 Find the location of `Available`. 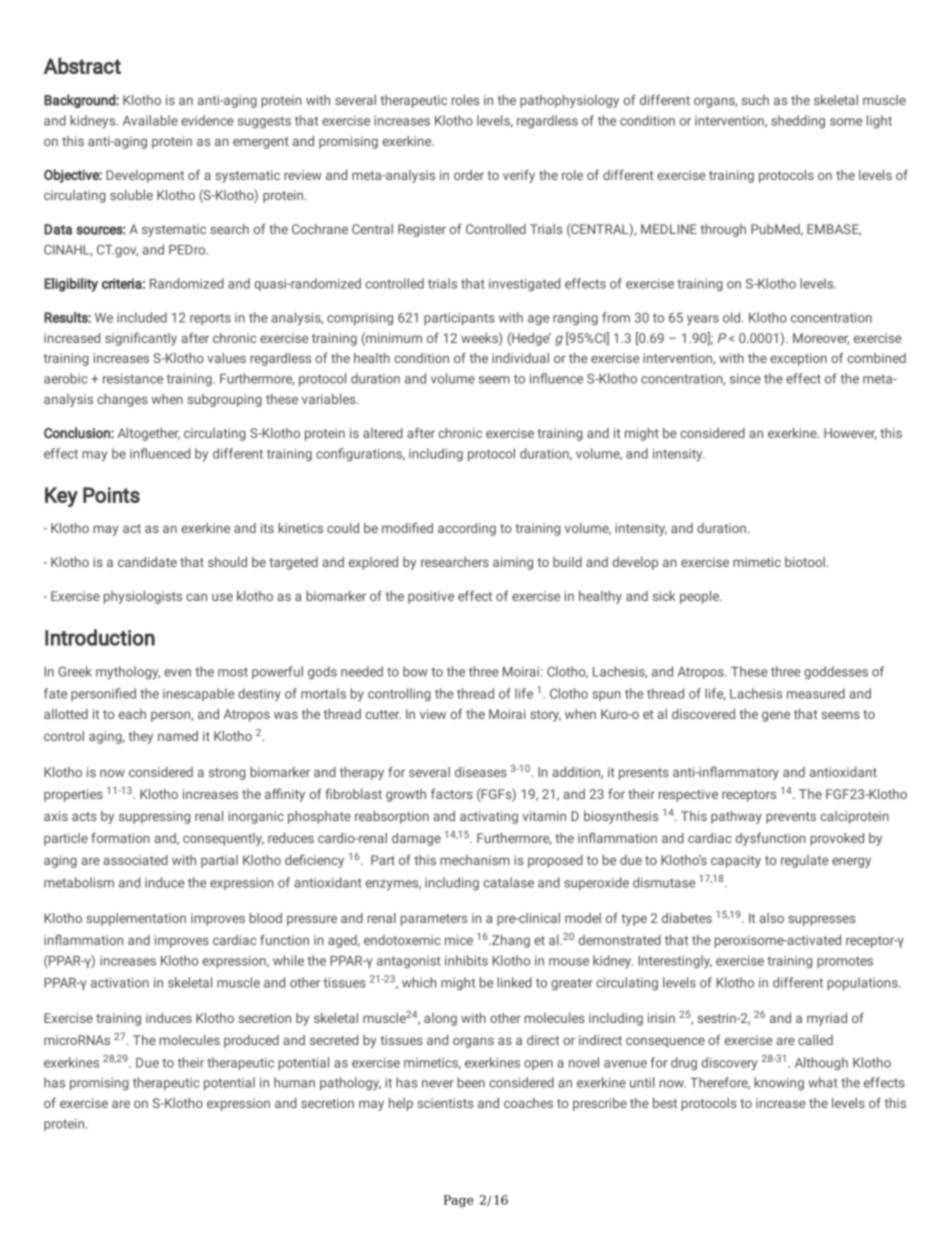

Available is located at coordinates (150, 120).
